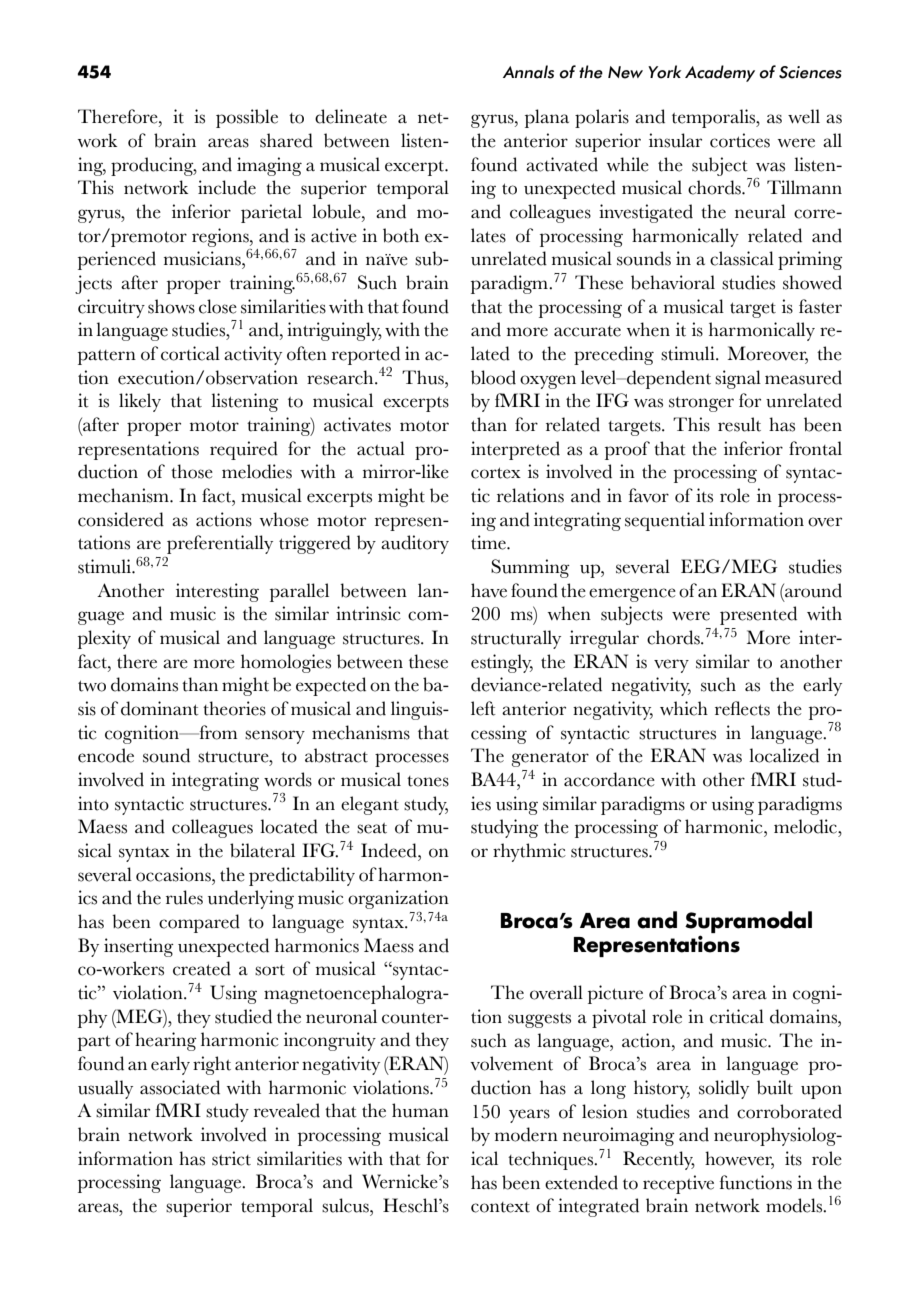  Describe the element at coordinates (244, 450) in the document. I see `required` at that location.
